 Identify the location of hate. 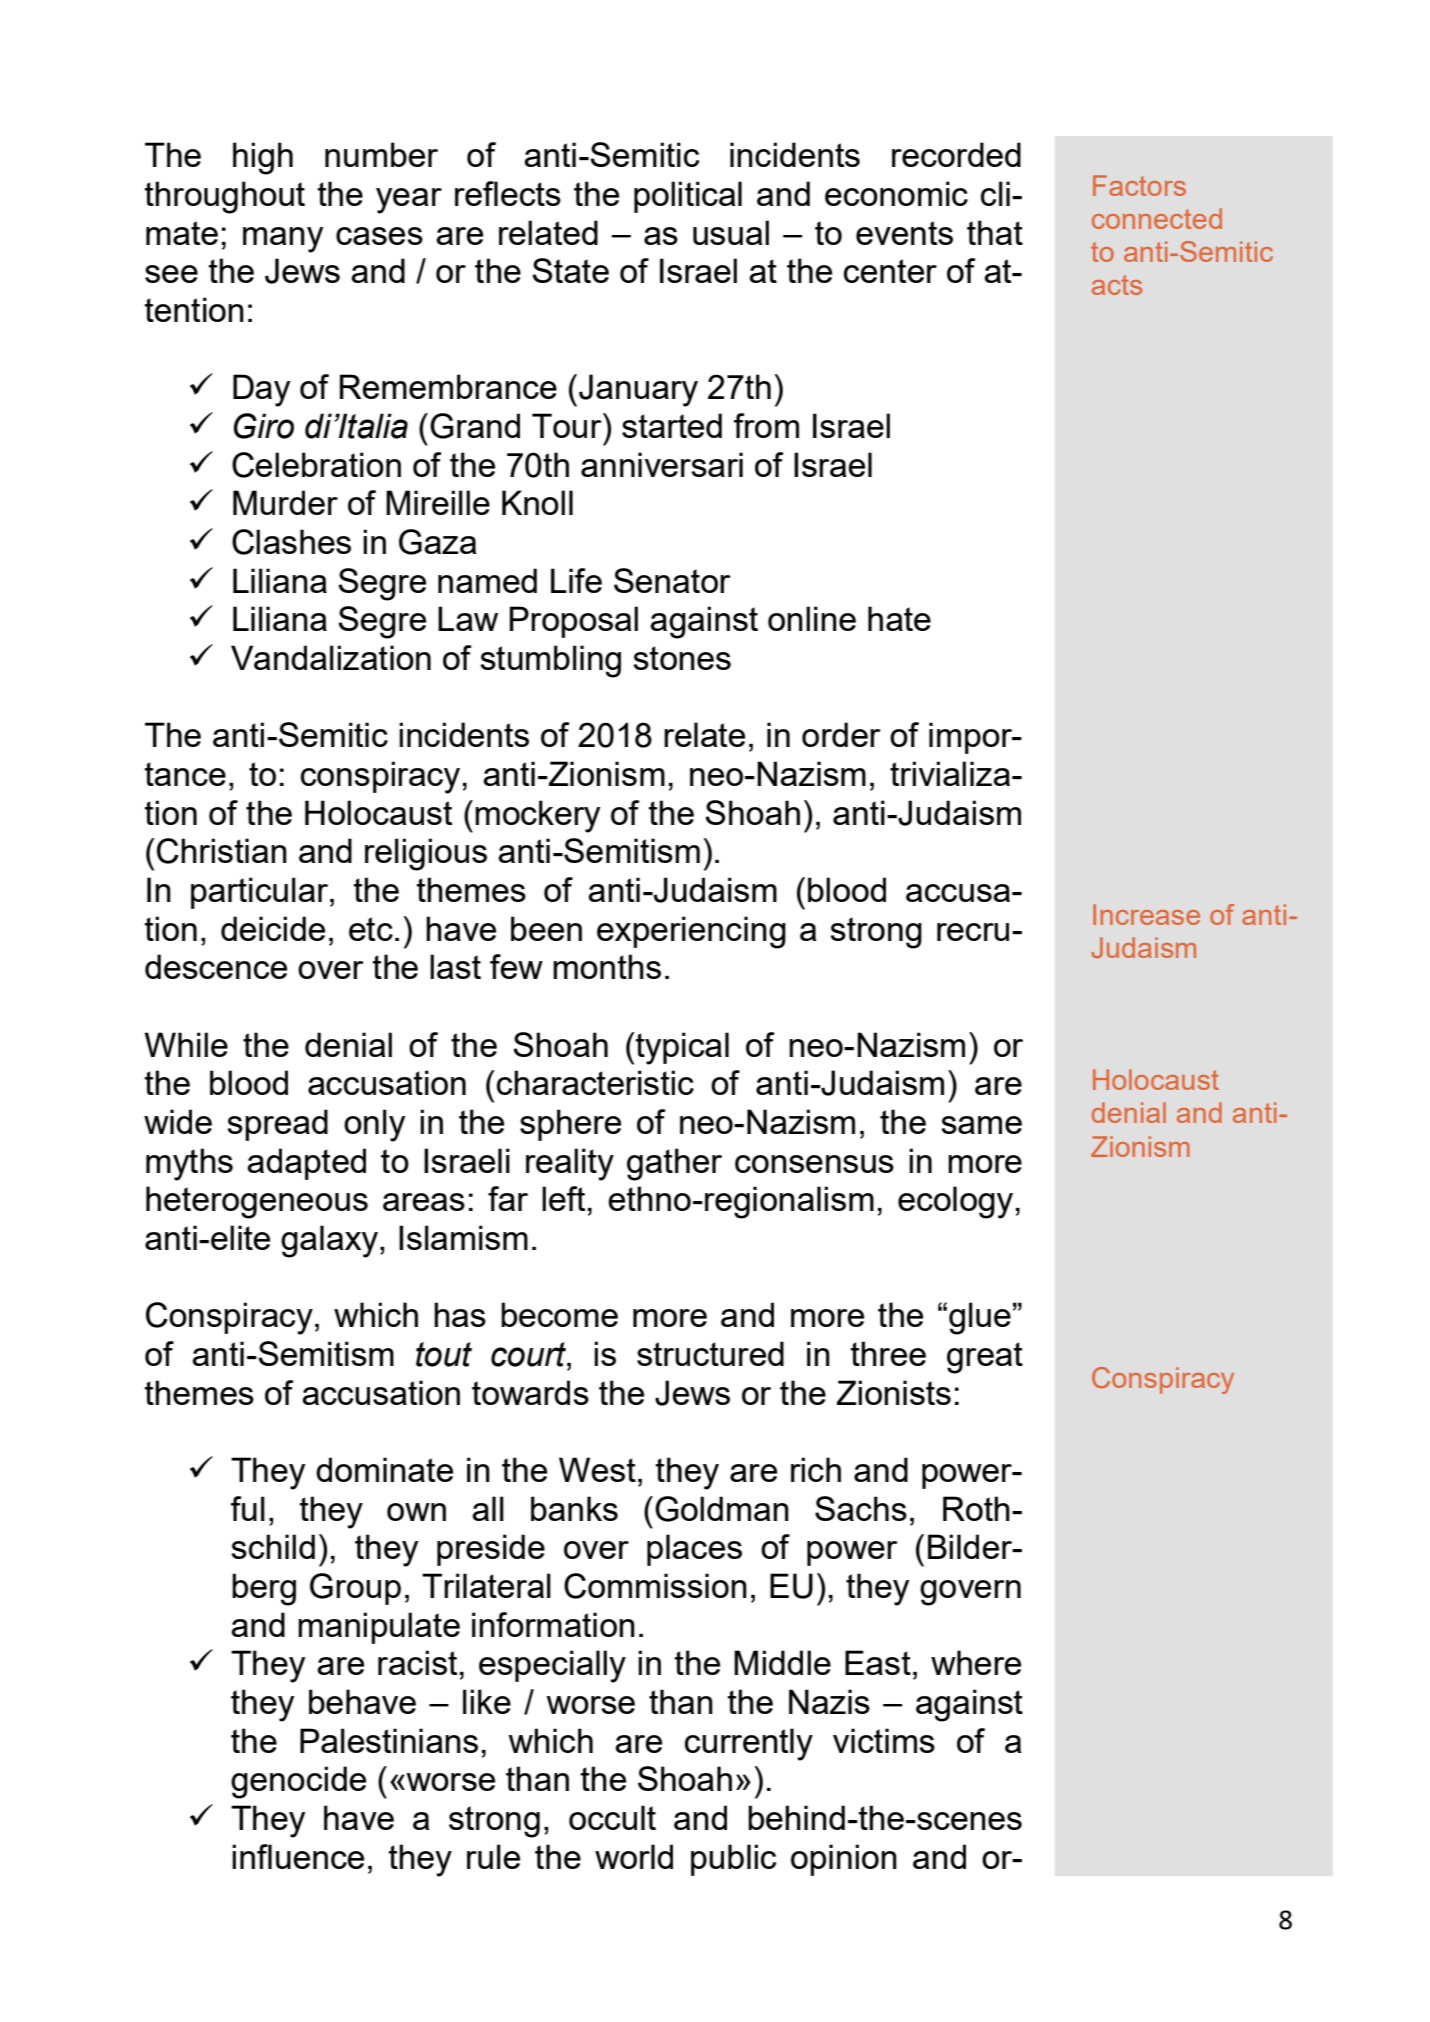
(899, 618).
